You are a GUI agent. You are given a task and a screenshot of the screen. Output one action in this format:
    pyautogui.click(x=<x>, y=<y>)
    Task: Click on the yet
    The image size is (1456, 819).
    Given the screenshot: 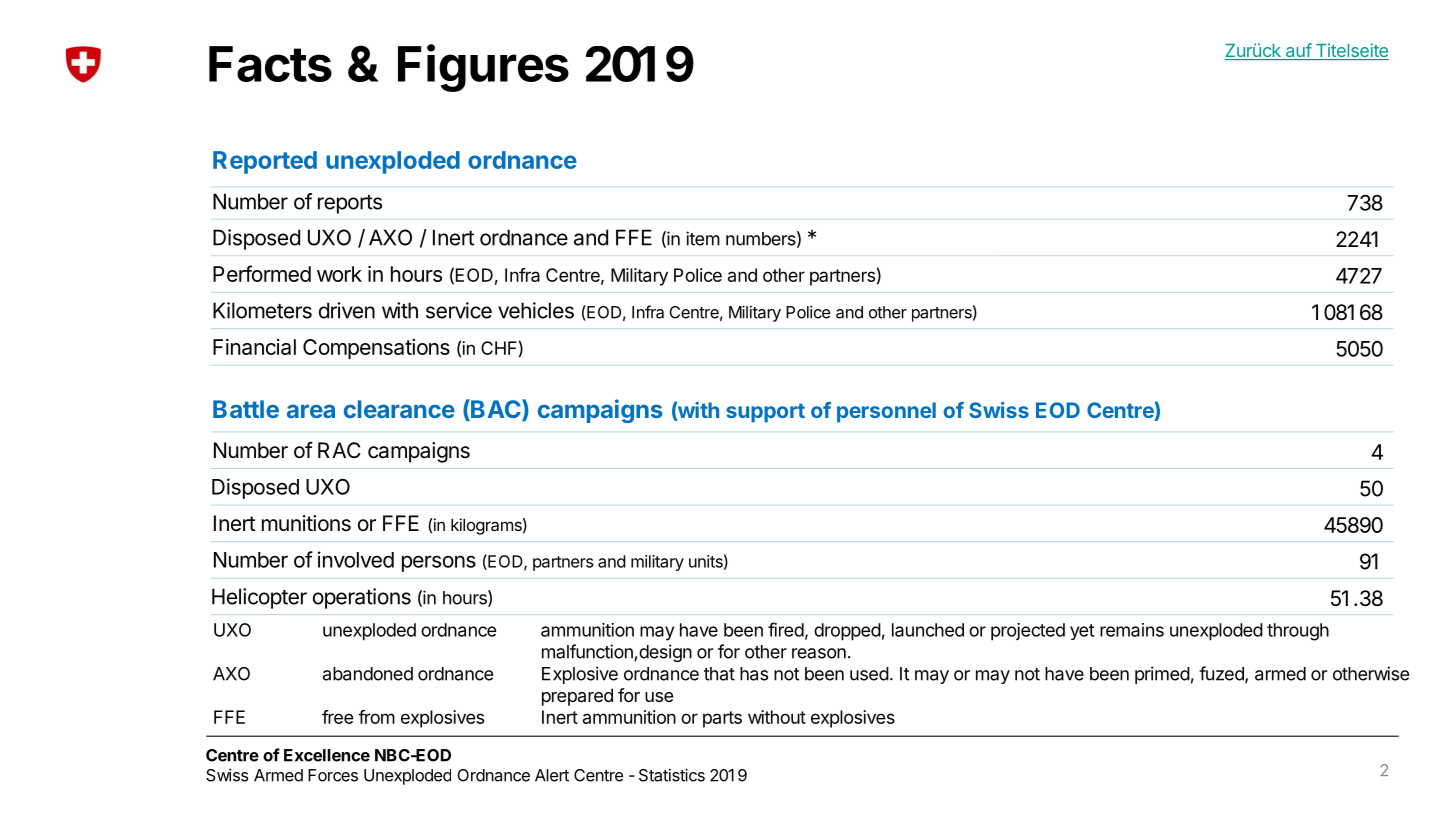 What is the action you would take?
    pyautogui.click(x=1082, y=632)
